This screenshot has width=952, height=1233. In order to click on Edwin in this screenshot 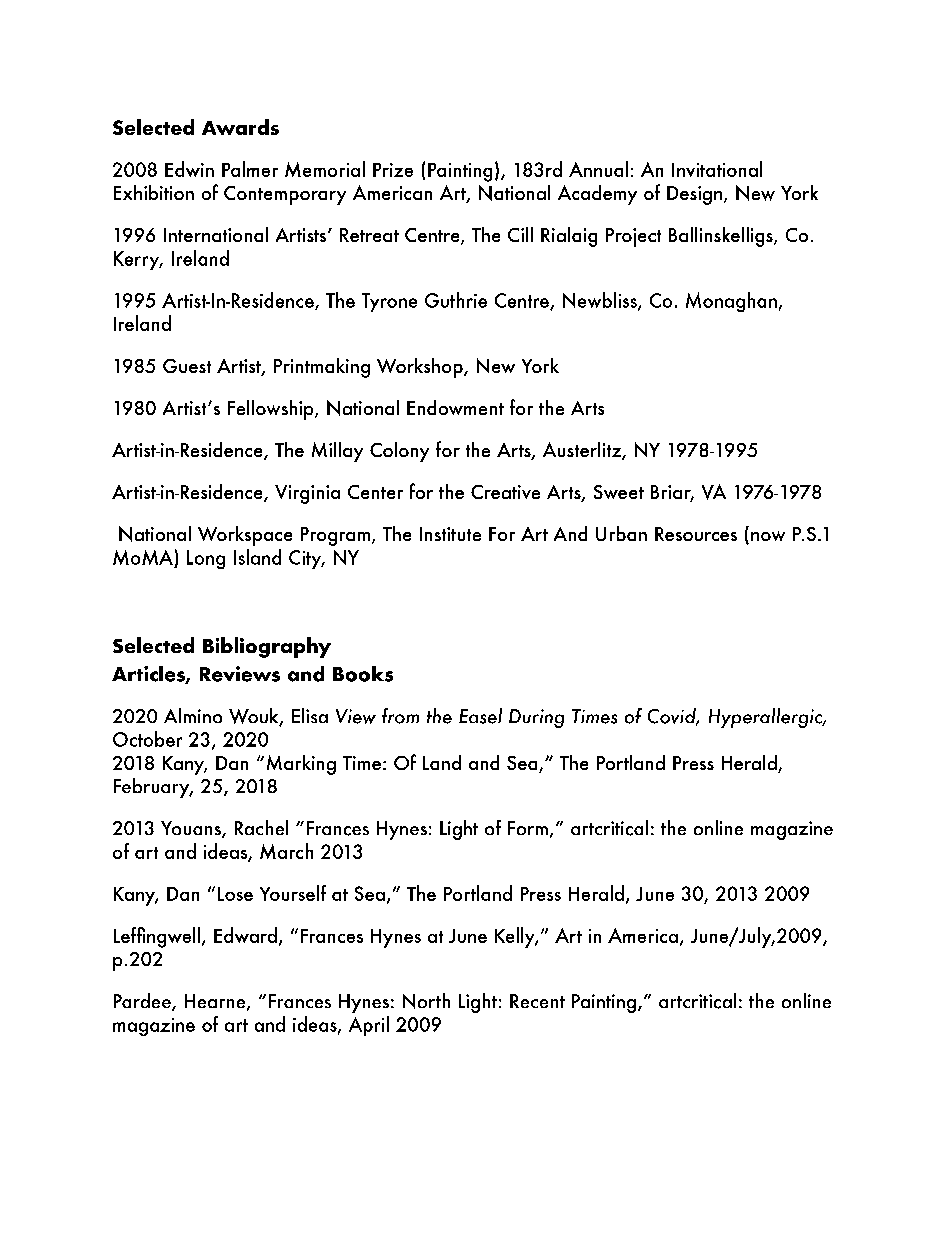, I will do `click(189, 169)`.
